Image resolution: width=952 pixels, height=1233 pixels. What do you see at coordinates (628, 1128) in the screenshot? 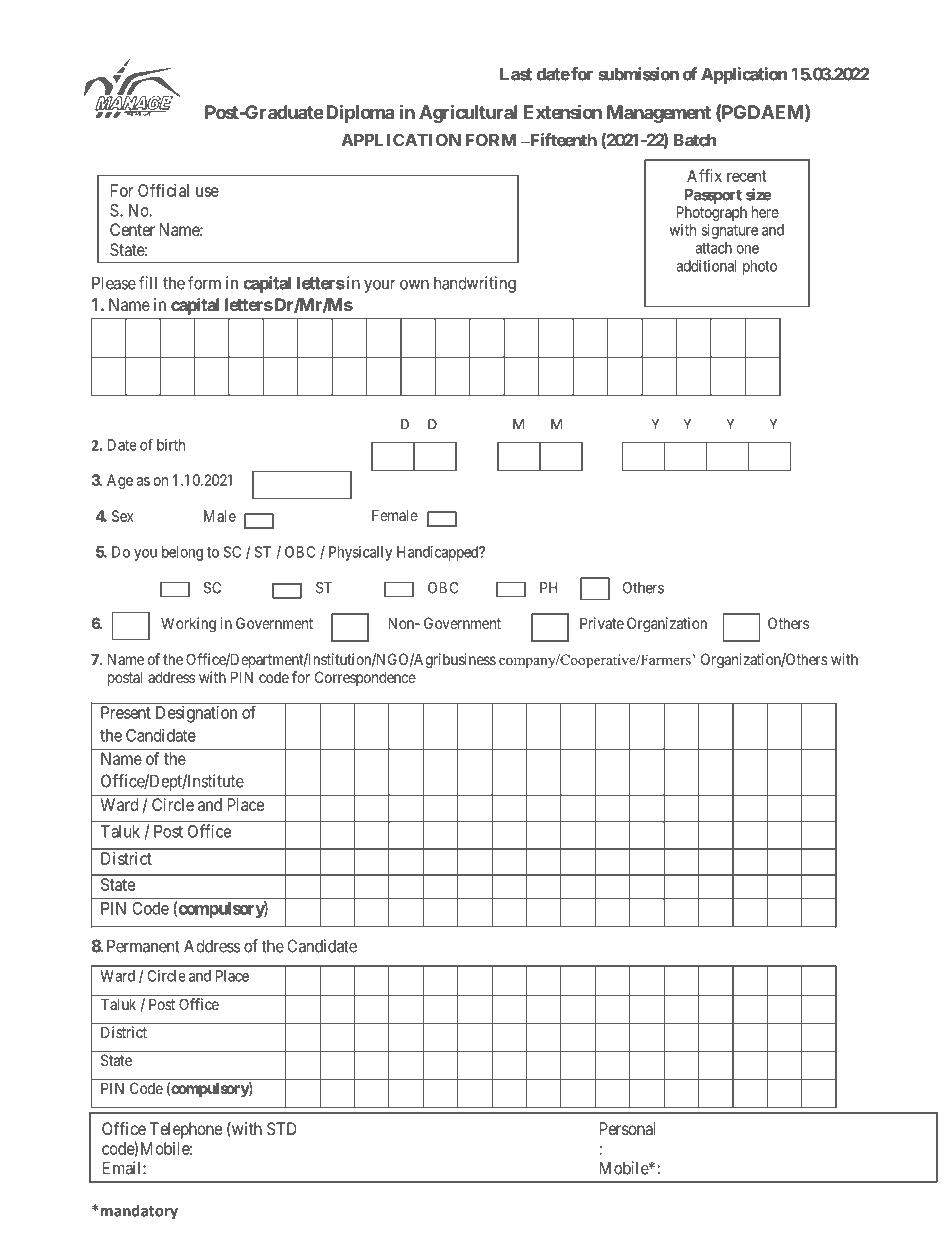
I see `Personal` at bounding box center [628, 1128].
